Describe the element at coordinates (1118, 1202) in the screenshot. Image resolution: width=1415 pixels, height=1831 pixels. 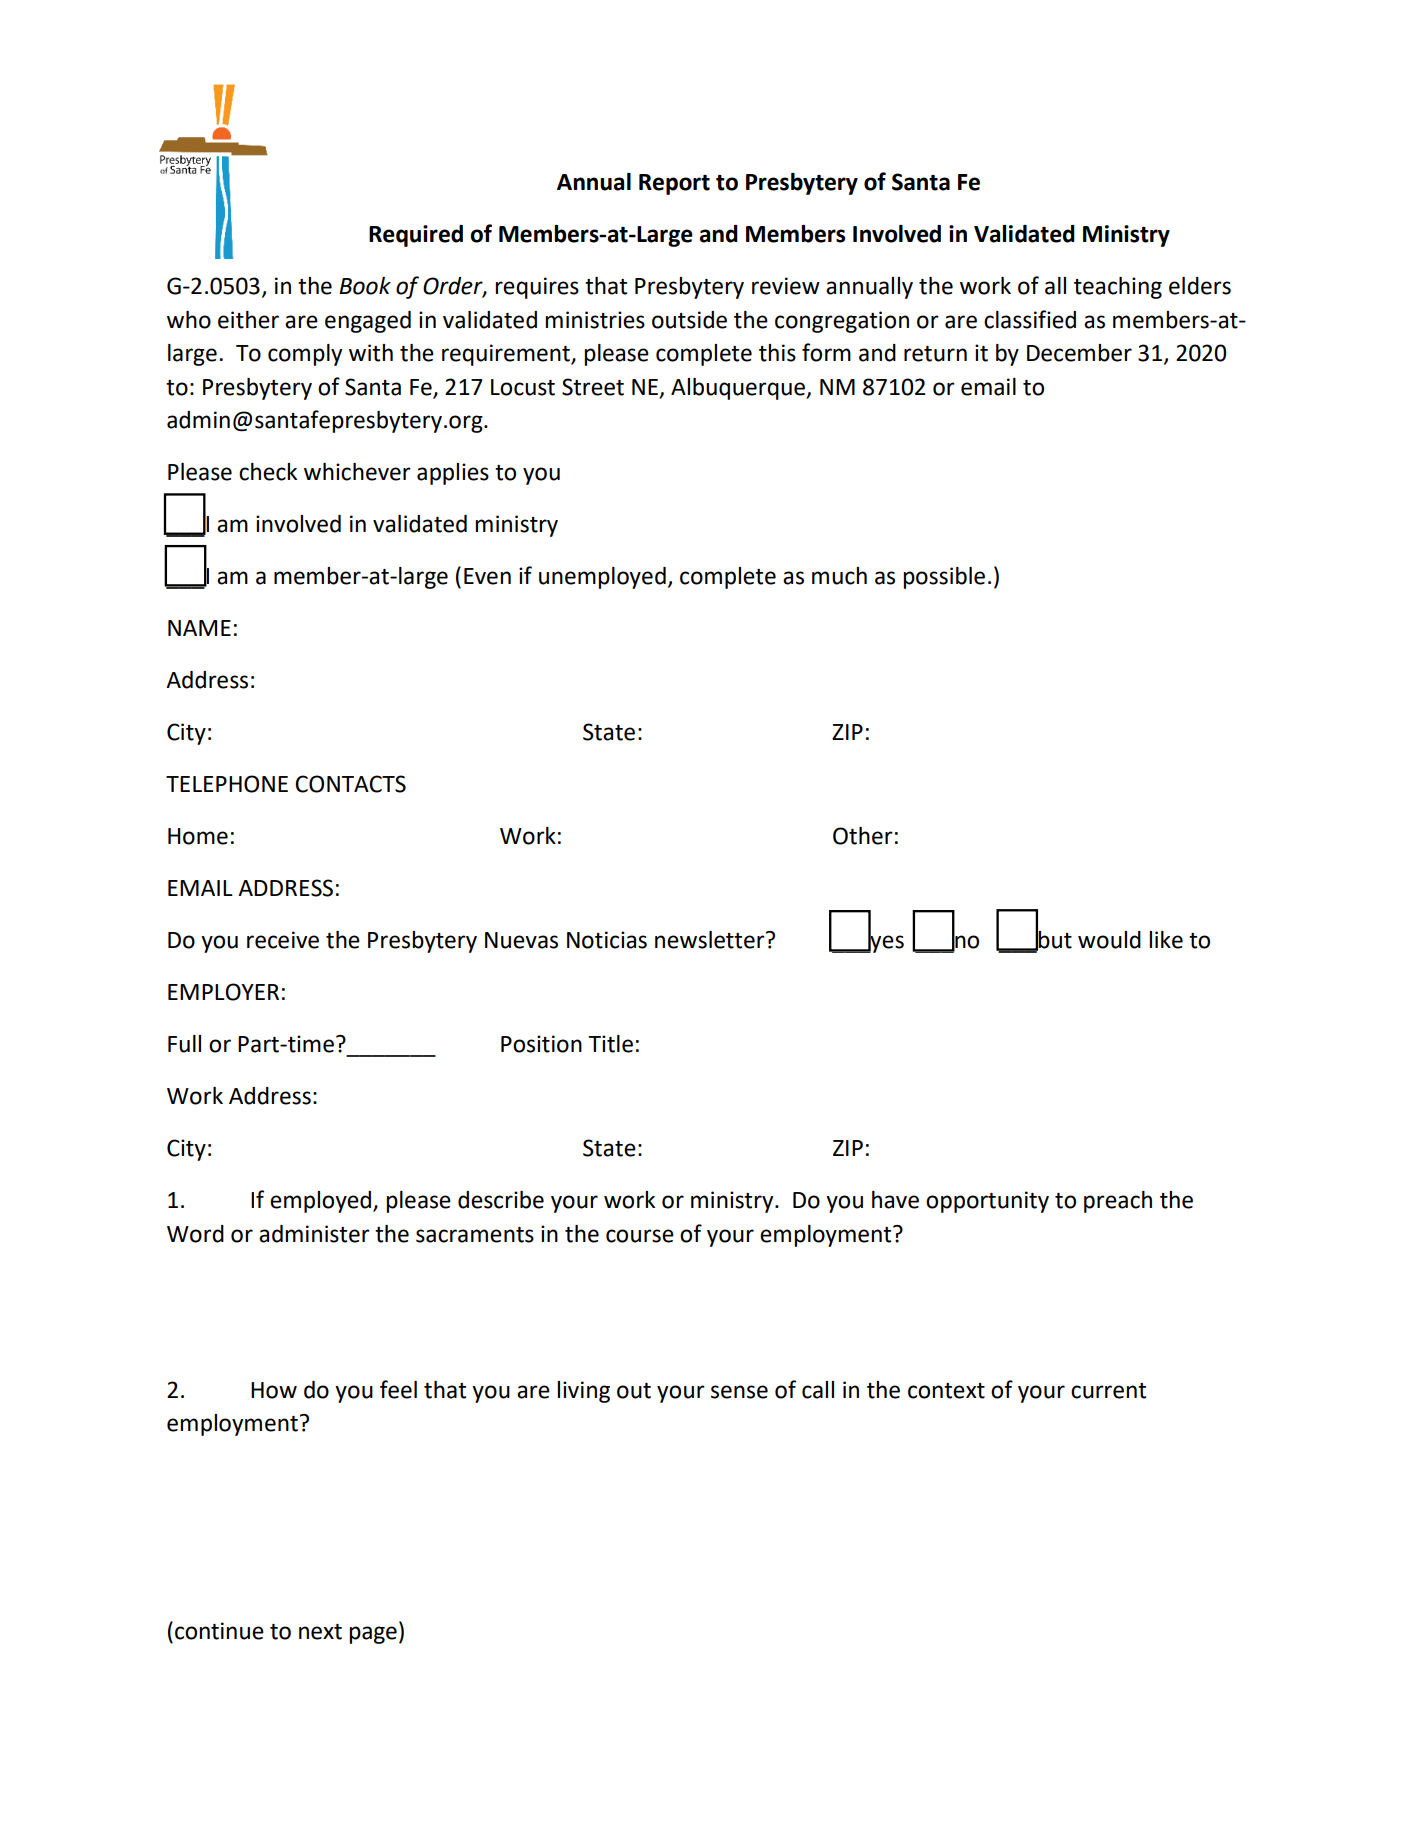
I see `preach` at that location.
